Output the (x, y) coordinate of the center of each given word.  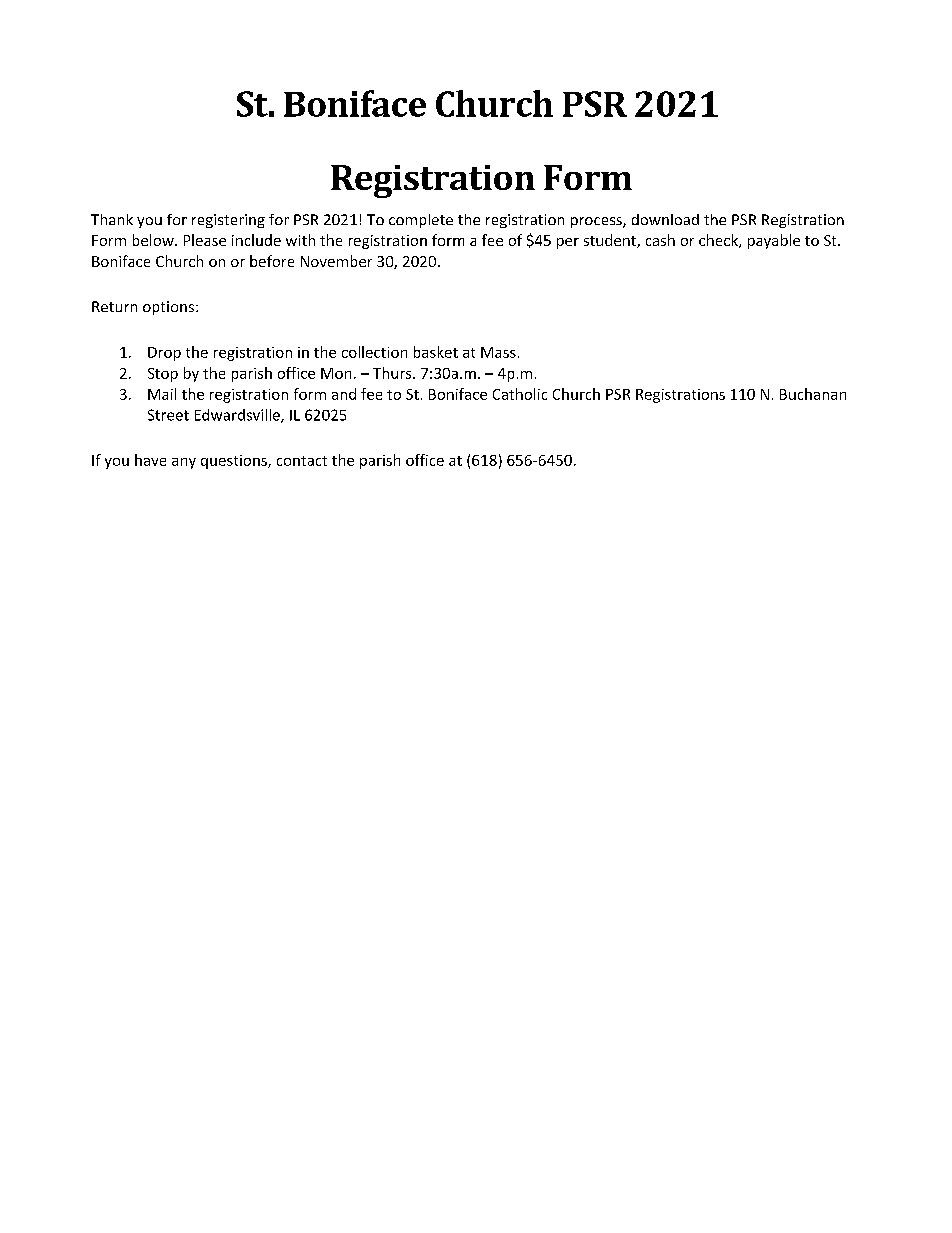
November (336, 261)
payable (774, 241)
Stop (163, 375)
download (665, 219)
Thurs (393, 373)
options (170, 308)
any (184, 463)
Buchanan (813, 394)
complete (421, 221)
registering (228, 221)
